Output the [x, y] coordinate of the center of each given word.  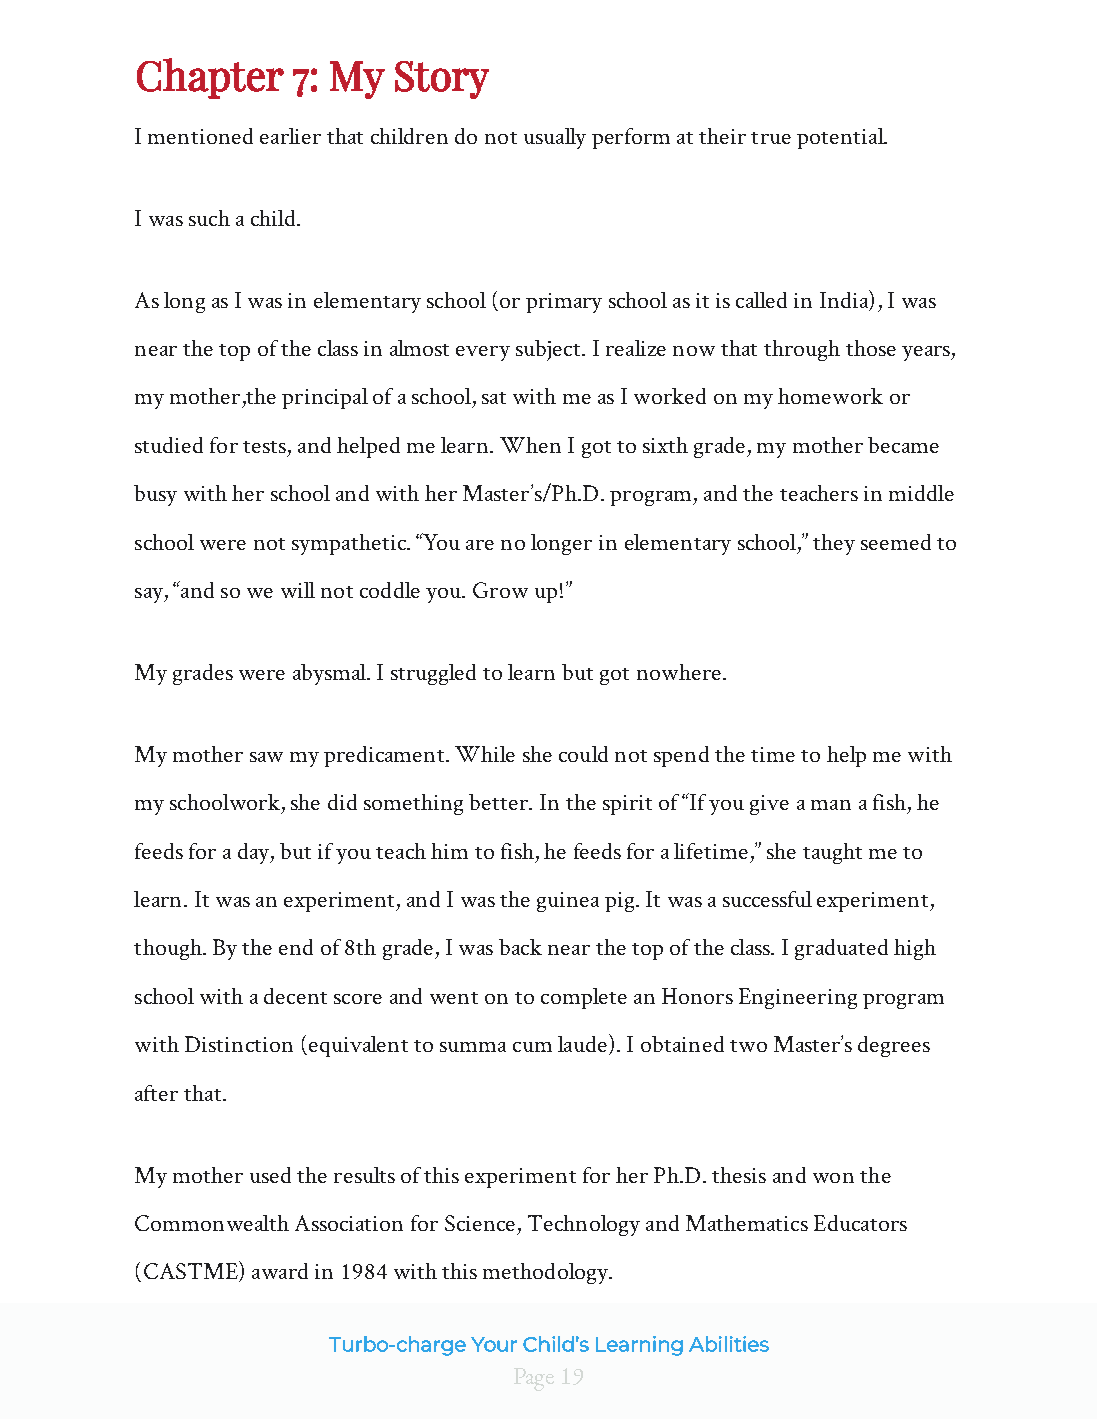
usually [555, 138]
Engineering [798, 998]
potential [841, 138]
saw [266, 757]
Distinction [239, 1044]
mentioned [200, 136]
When [530, 445]
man [831, 805]
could [583, 754]
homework [830, 396]
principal [325, 398]
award [280, 1271]
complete [584, 998]
